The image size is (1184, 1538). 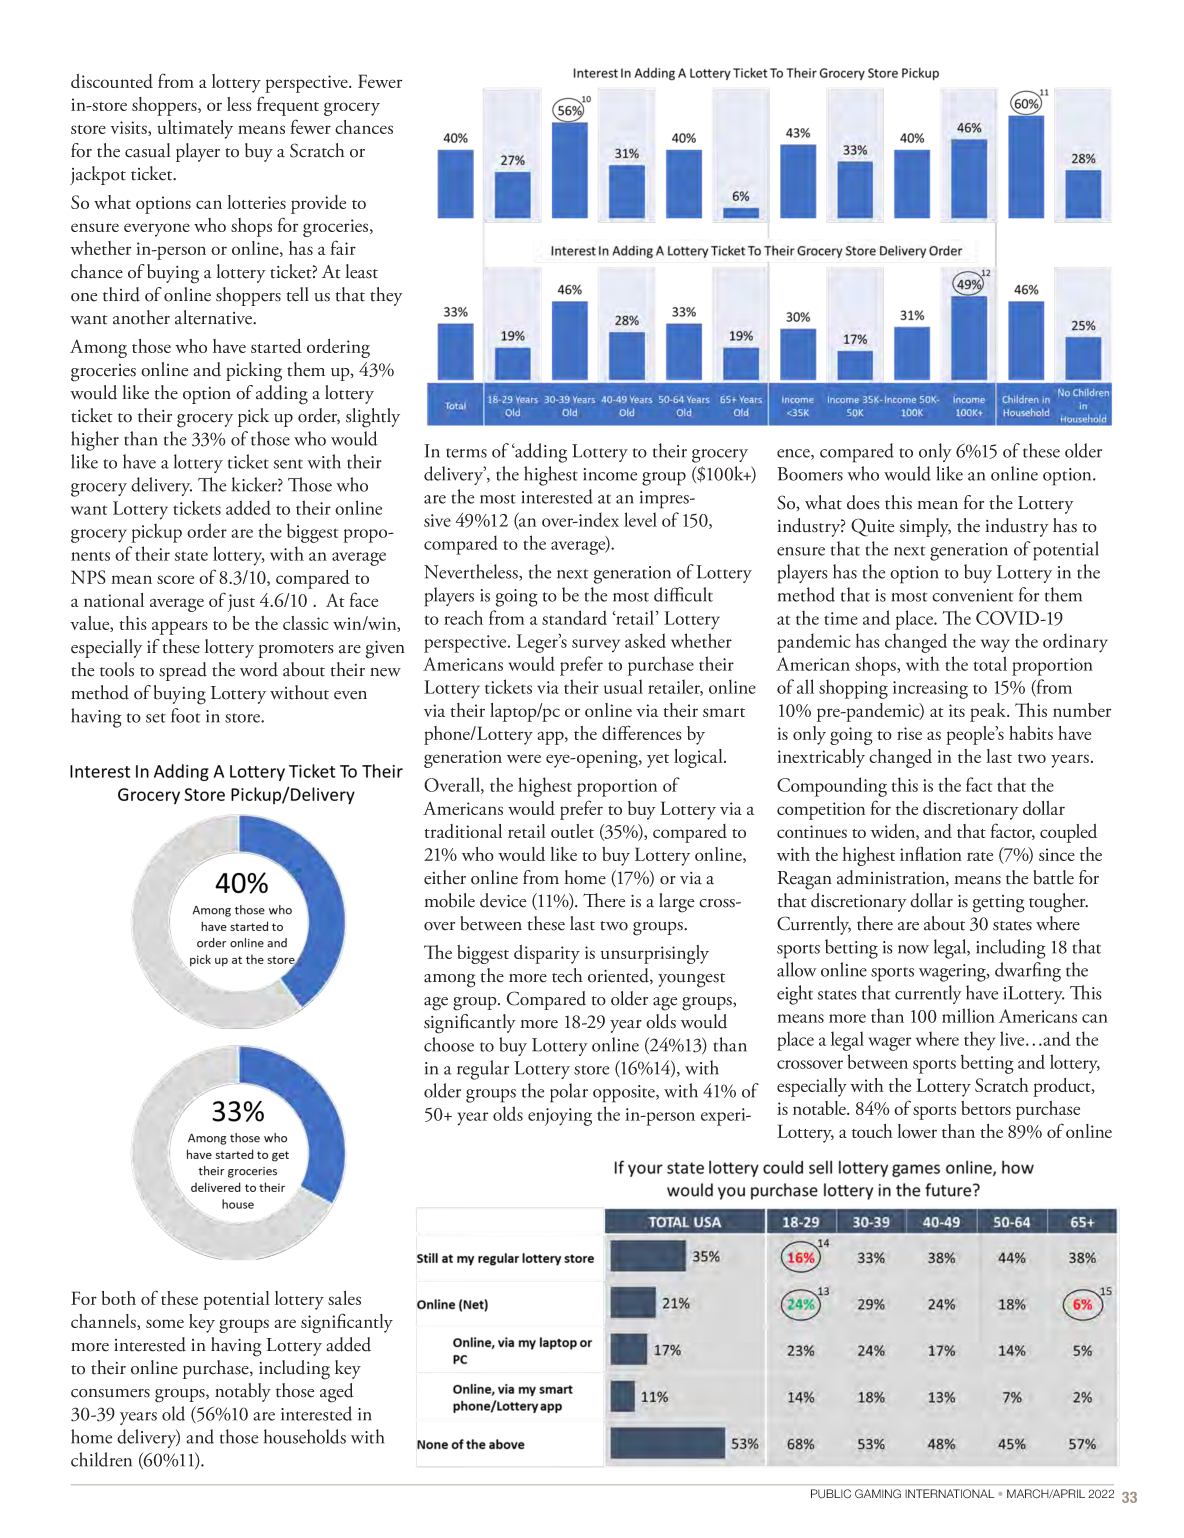 What do you see at coordinates (195, 129) in the screenshot?
I see `ultimately` at bounding box center [195, 129].
